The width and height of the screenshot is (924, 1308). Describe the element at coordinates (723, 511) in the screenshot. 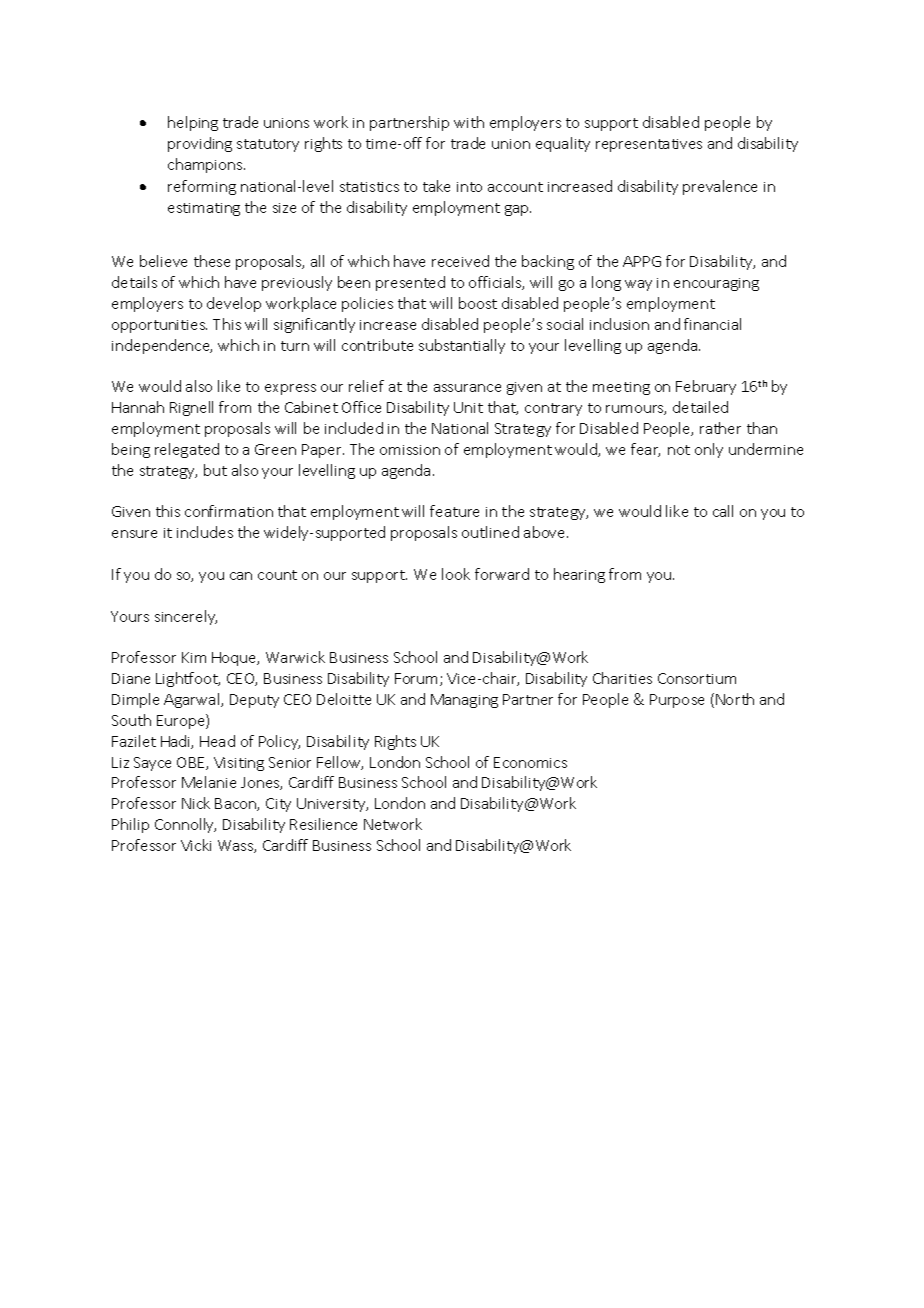

I see `call` at that location.
